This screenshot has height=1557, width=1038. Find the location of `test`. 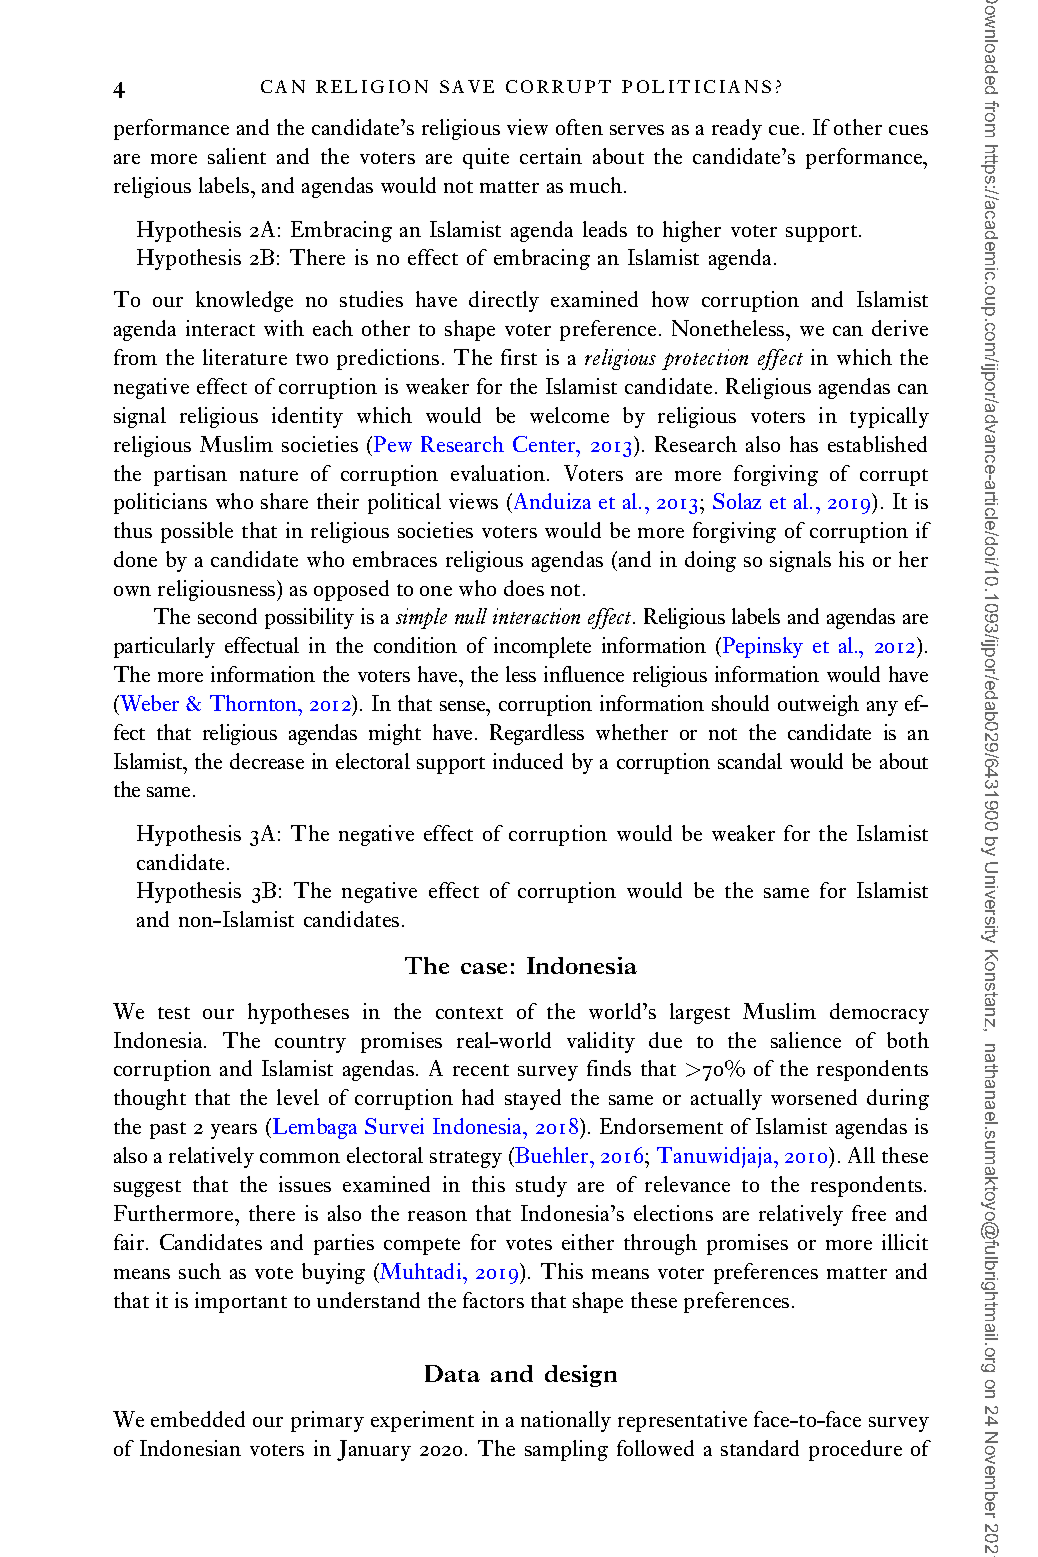

test is located at coordinates (174, 1013).
